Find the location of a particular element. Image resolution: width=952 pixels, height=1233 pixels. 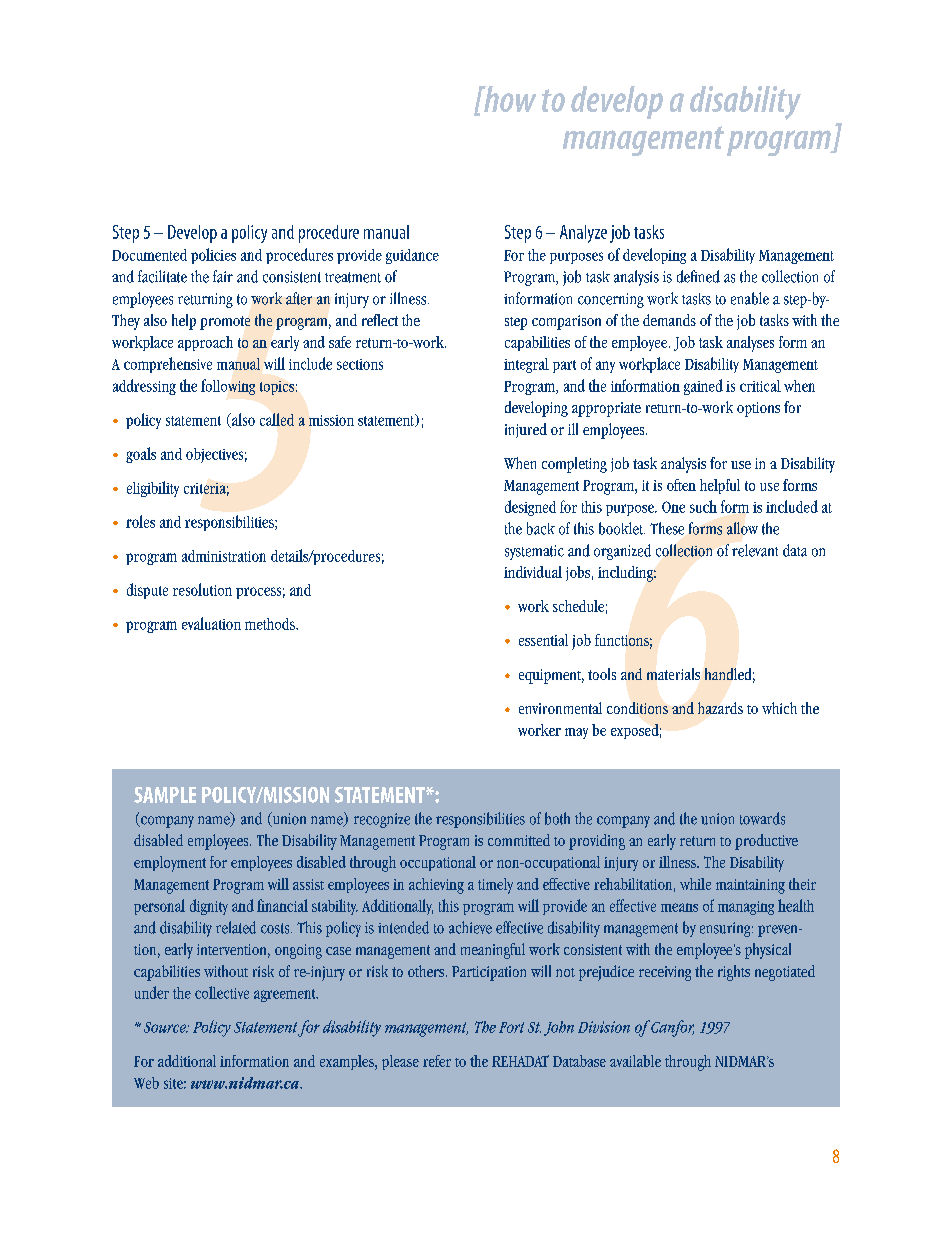

recognize is located at coordinates (382, 820).
